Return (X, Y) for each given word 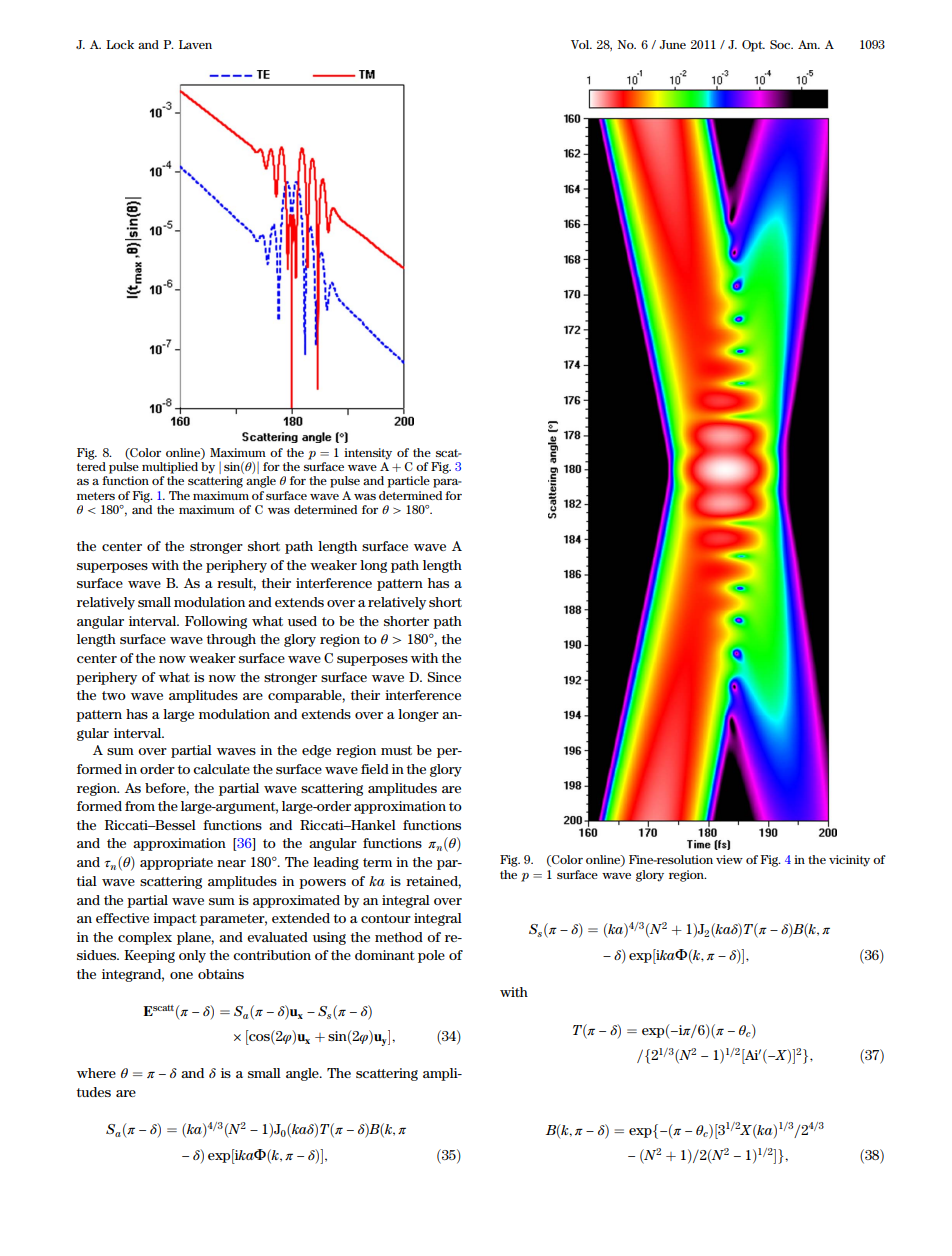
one (181, 975)
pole (431, 956)
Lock (120, 44)
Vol (581, 44)
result (236, 584)
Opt (753, 46)
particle (408, 482)
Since (444, 677)
